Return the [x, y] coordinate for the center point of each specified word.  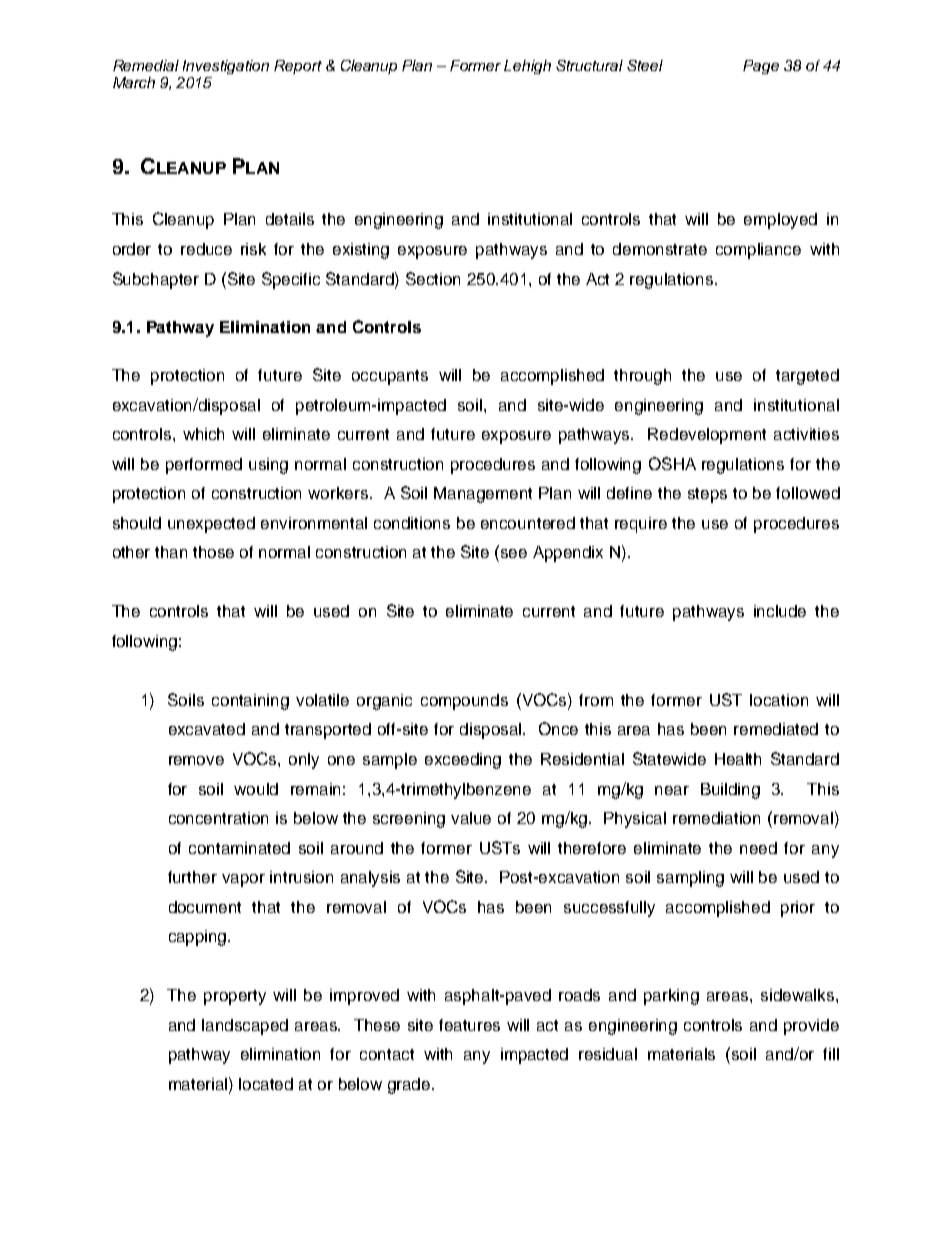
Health [738, 759]
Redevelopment [707, 436]
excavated [207, 729]
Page [761, 67]
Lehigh [527, 67]
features [469, 1025]
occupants [390, 377]
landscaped [245, 1027]
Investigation [226, 67]
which [203, 434]
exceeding [463, 761]
